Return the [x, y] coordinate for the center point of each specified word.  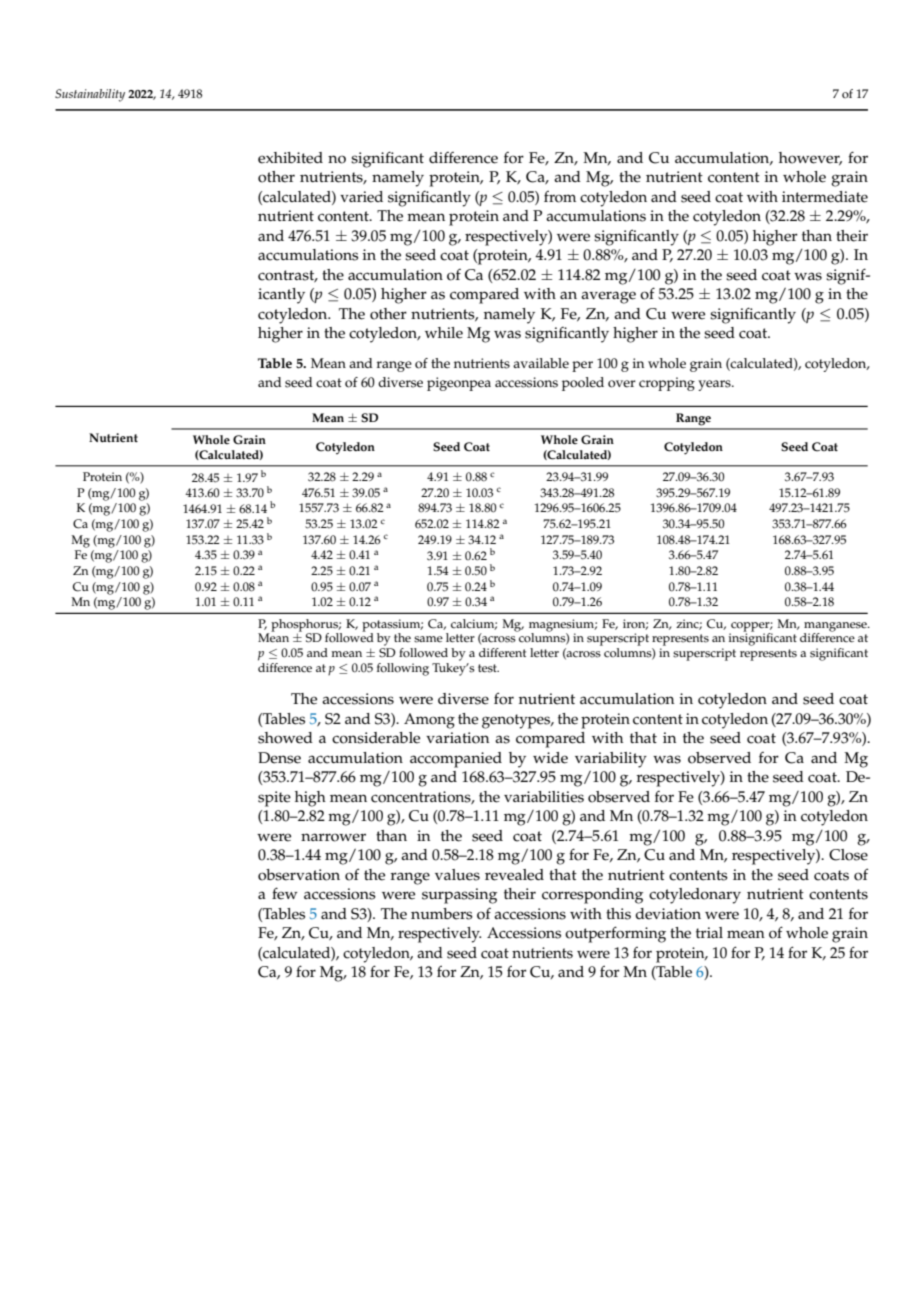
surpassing [459, 896]
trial [709, 932]
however [810, 159]
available [541, 363]
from [560, 197]
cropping [667, 384]
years [715, 385]
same [428, 639]
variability [611, 760]
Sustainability [90, 95]
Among [429, 721]
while [444, 333]
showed [285, 738]
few [284, 893]
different [502, 653]
